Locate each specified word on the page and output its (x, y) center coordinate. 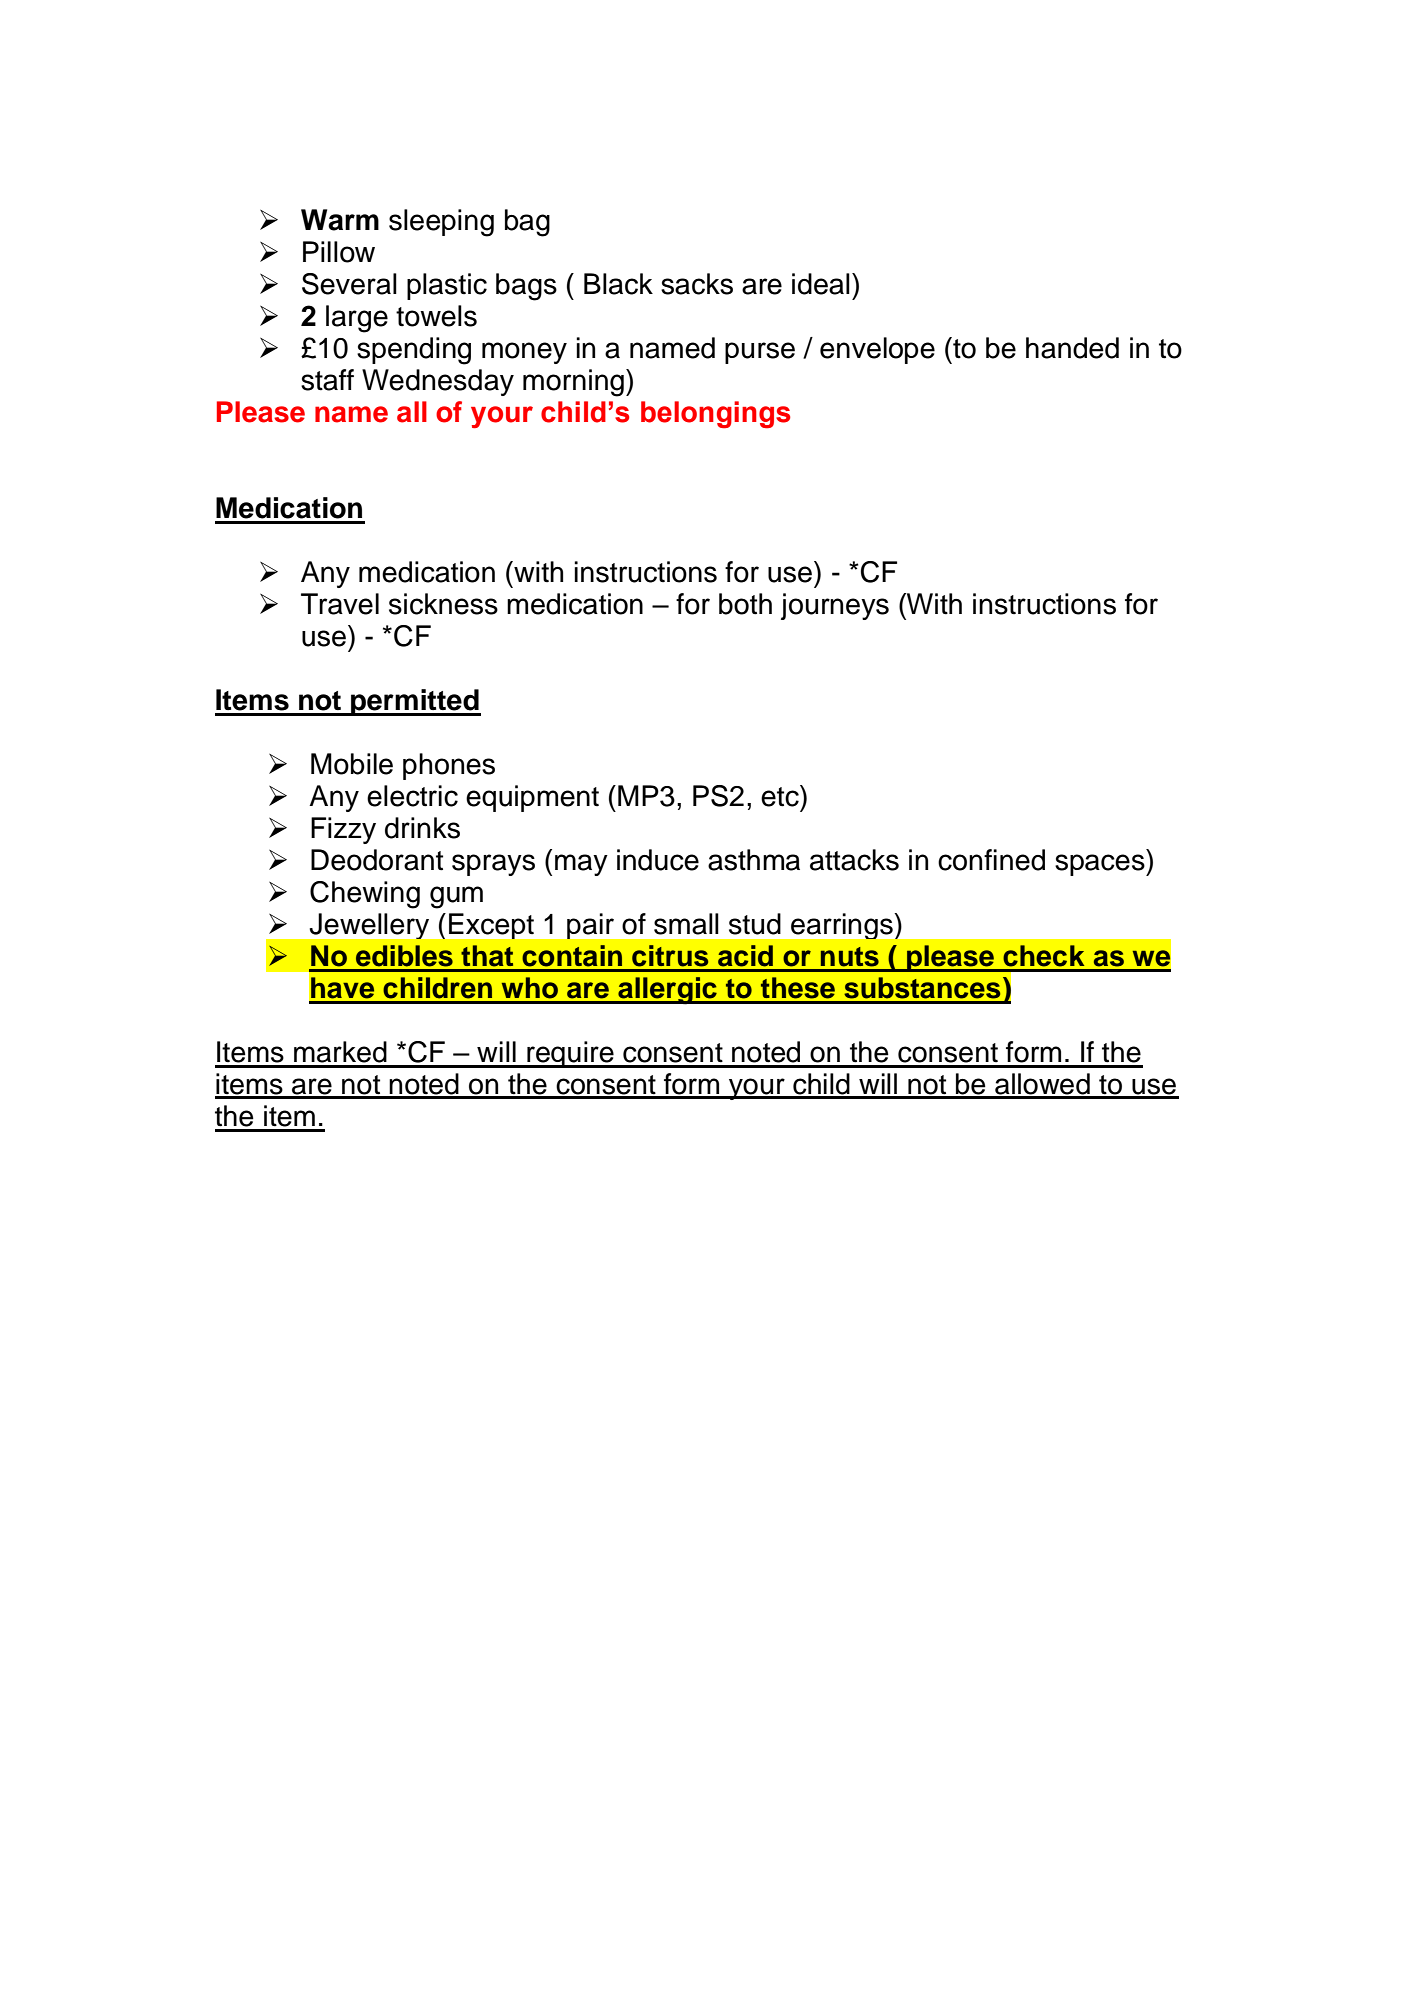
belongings (715, 415)
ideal (821, 284)
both (745, 604)
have (342, 988)
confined (991, 860)
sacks (697, 284)
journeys (835, 606)
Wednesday (438, 382)
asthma (754, 860)
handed (1072, 348)
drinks (422, 828)
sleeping (441, 223)
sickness (443, 604)
